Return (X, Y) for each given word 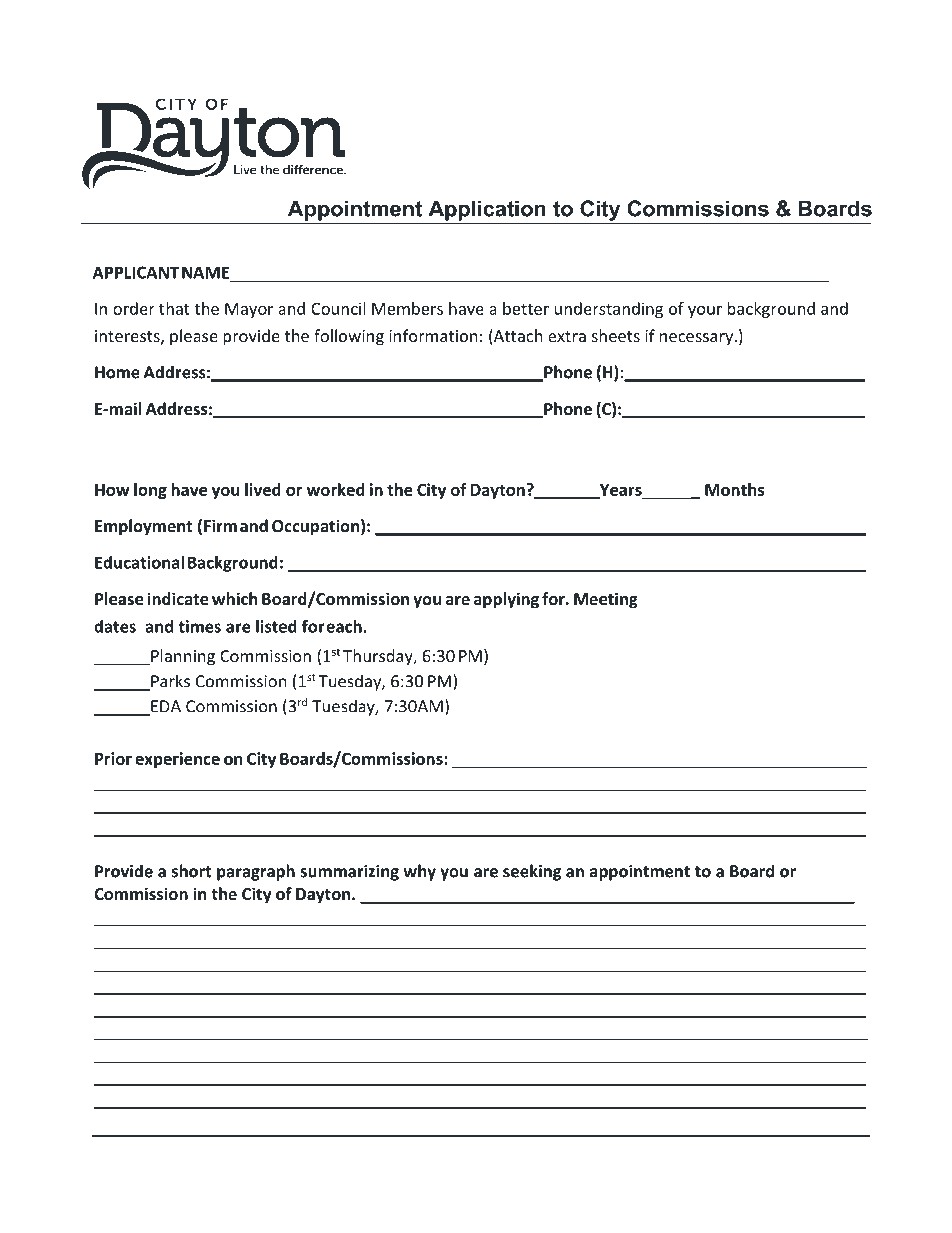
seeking (532, 872)
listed (276, 626)
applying (506, 600)
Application (487, 210)
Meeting (606, 600)
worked (336, 489)
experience (177, 760)
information (433, 335)
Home (117, 372)
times (199, 626)
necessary (698, 339)
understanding (609, 310)
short (192, 871)
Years (620, 491)
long (150, 491)
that (174, 308)
